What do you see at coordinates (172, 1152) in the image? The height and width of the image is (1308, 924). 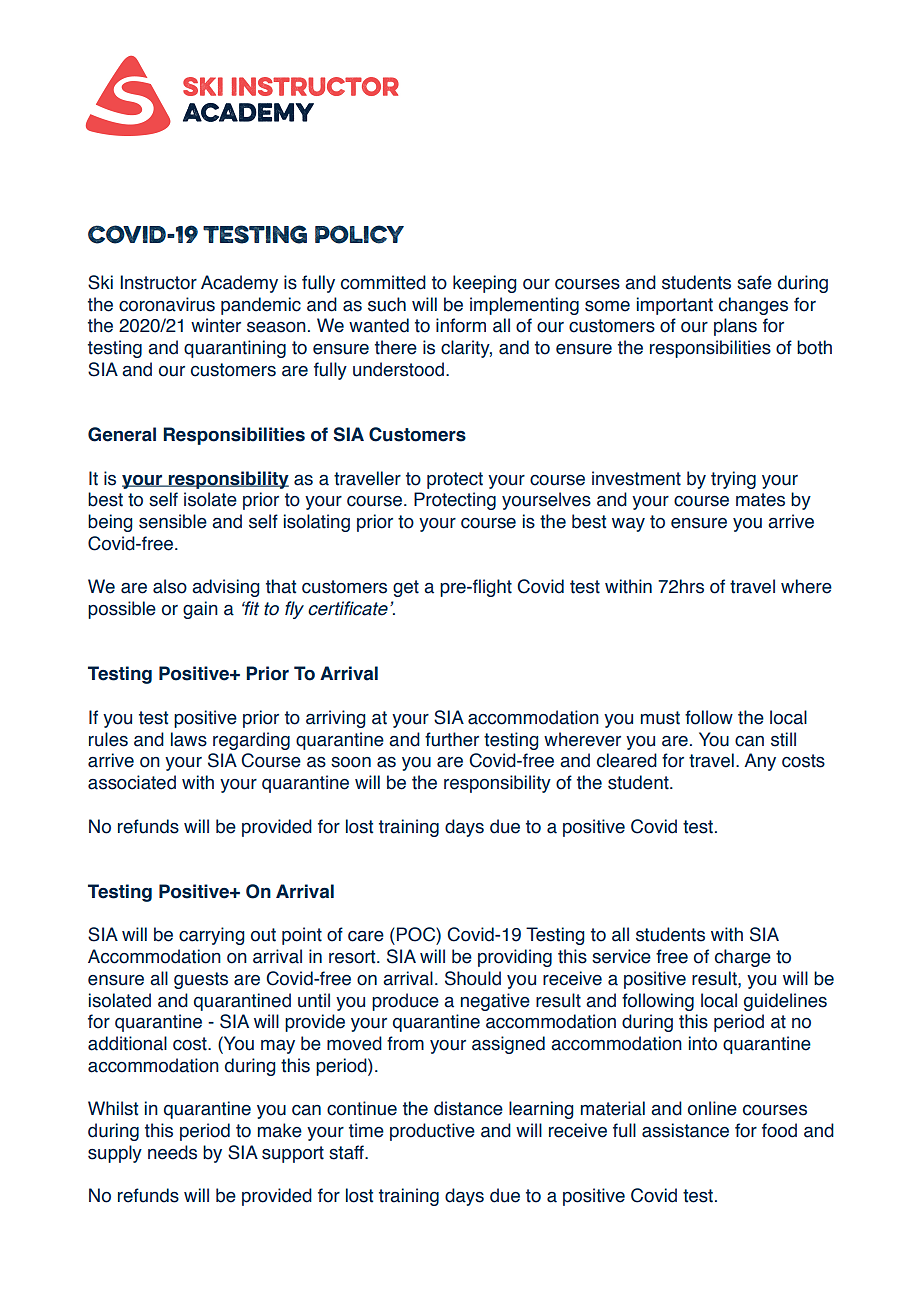 I see `needs` at bounding box center [172, 1152].
